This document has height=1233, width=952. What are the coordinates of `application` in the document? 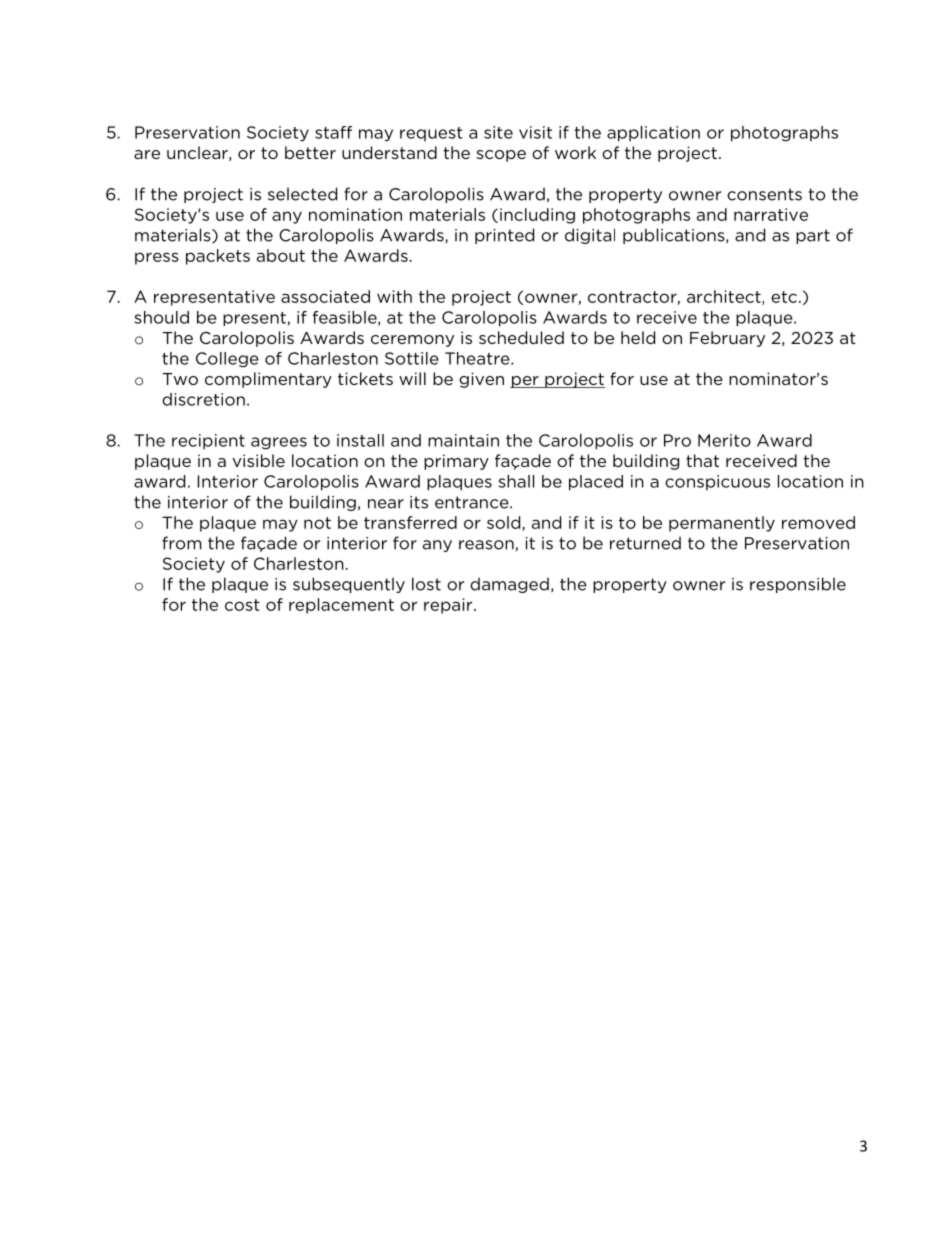 It's located at (653, 134).
